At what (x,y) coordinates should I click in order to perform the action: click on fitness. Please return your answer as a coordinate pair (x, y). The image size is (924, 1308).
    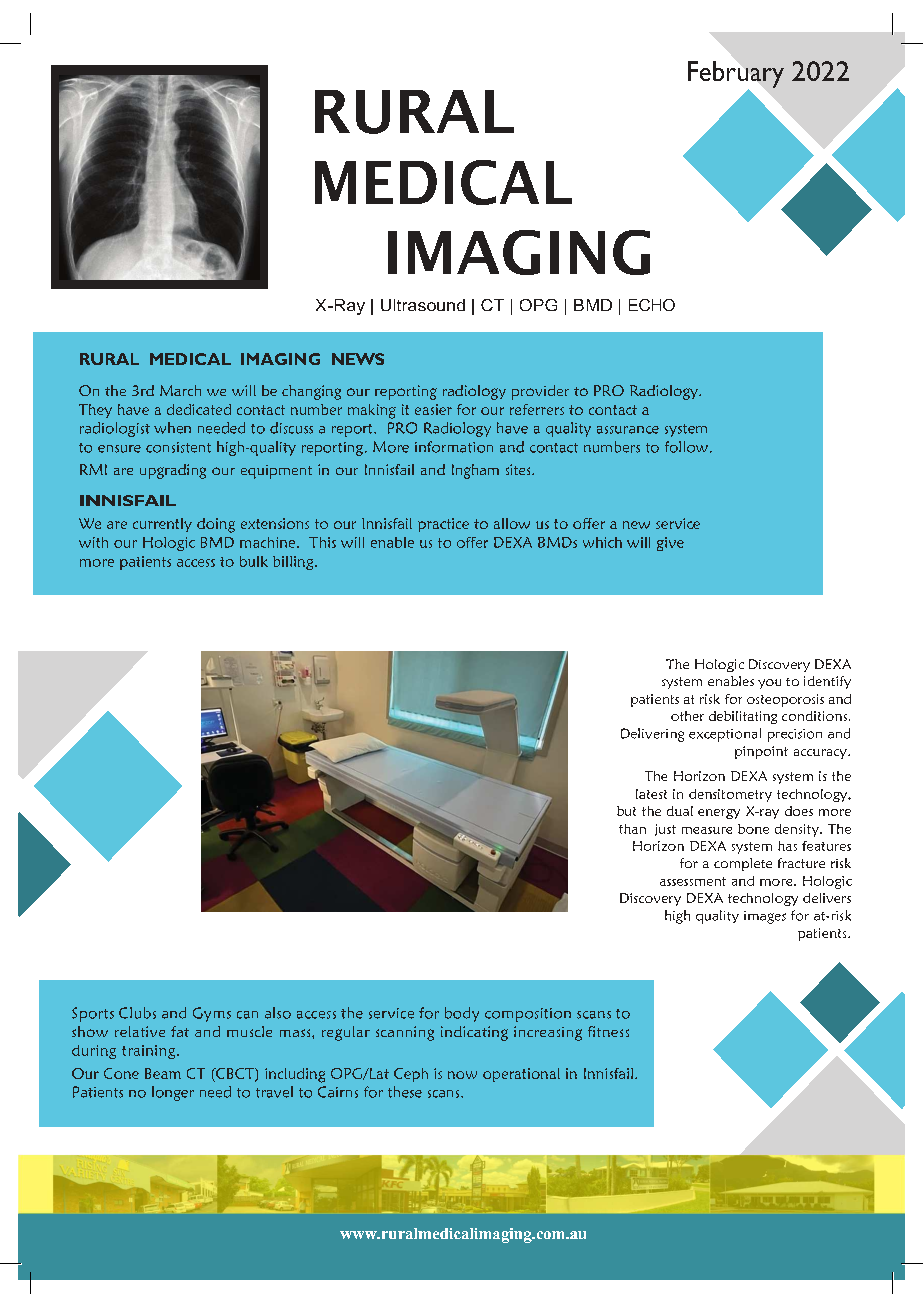
    Looking at the image, I should click on (608, 1031).
